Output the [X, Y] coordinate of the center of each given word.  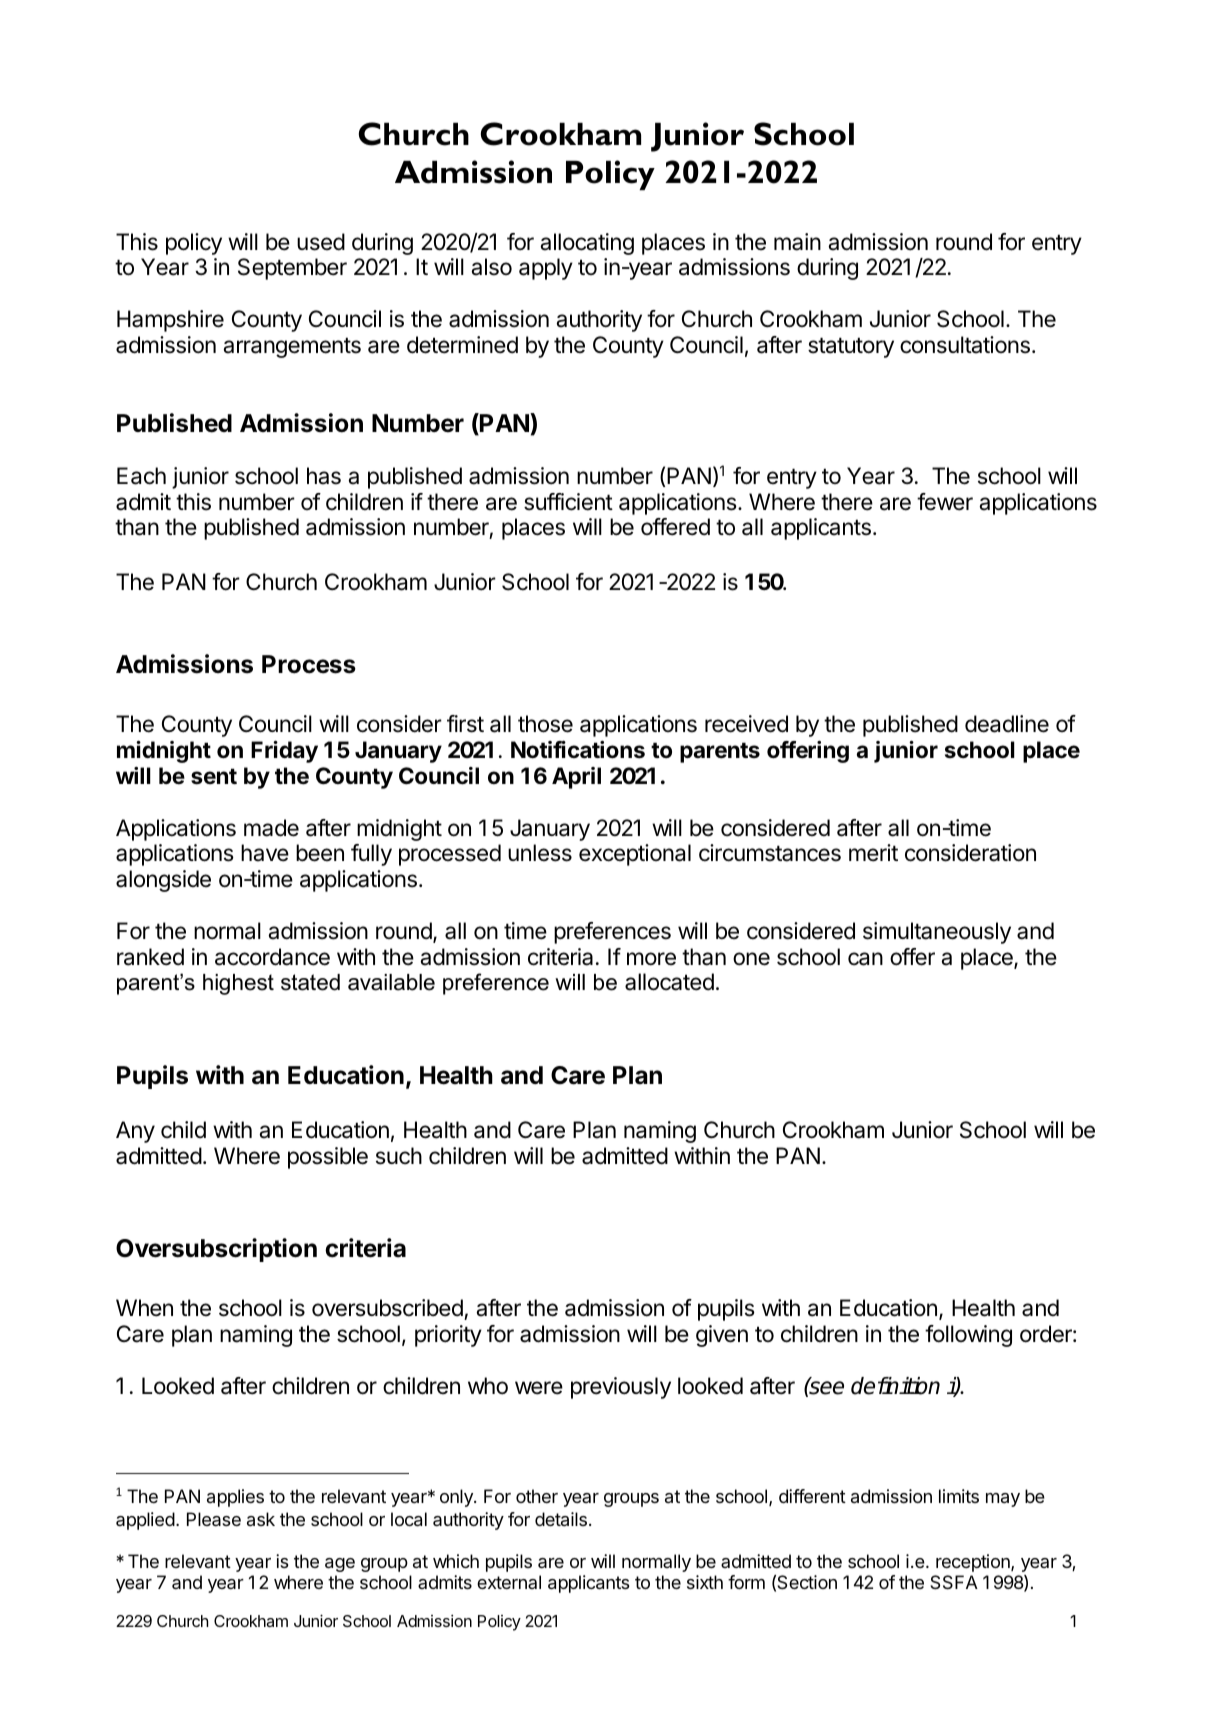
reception [974, 1563]
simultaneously [937, 933]
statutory [851, 347]
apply [546, 269]
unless [540, 853]
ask [261, 1519]
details [561, 1519]
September [292, 269]
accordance [272, 957]
